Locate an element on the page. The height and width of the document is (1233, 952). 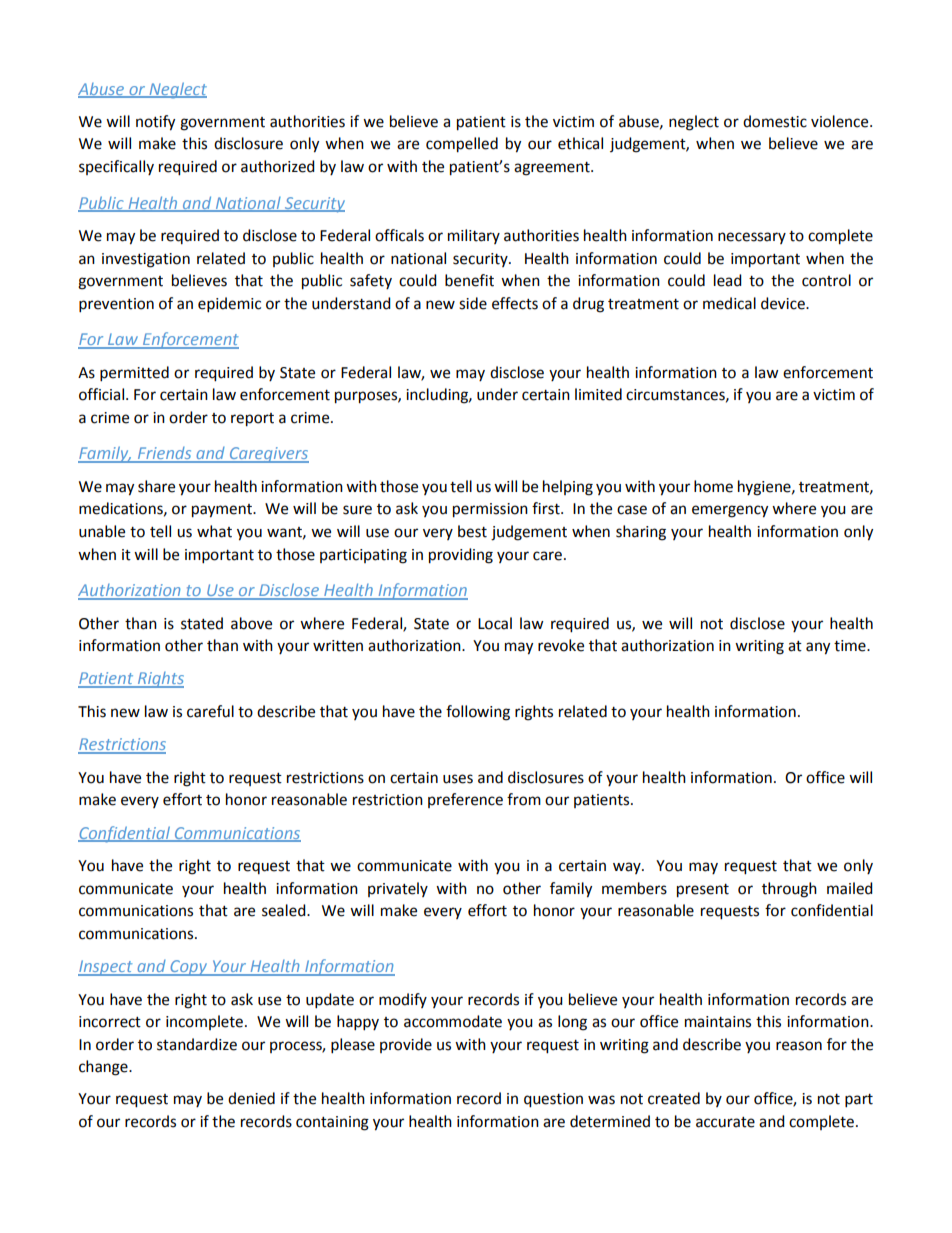
what is located at coordinates (214, 531).
